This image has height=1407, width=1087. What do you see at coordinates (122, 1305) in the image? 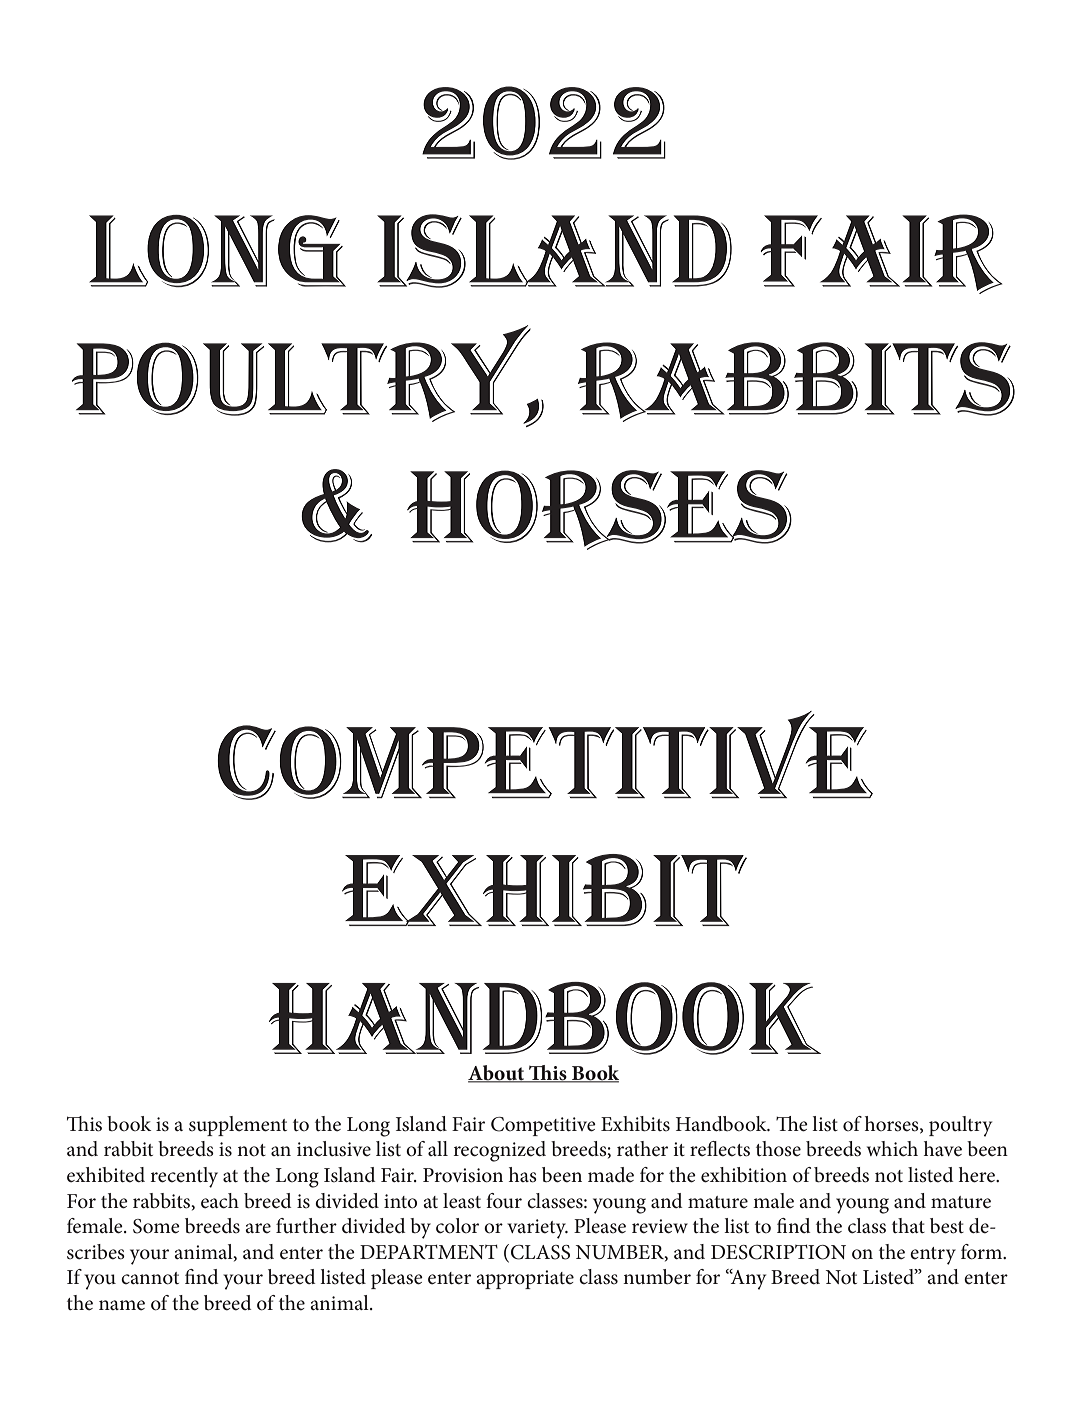
I see `name` at bounding box center [122, 1305].
